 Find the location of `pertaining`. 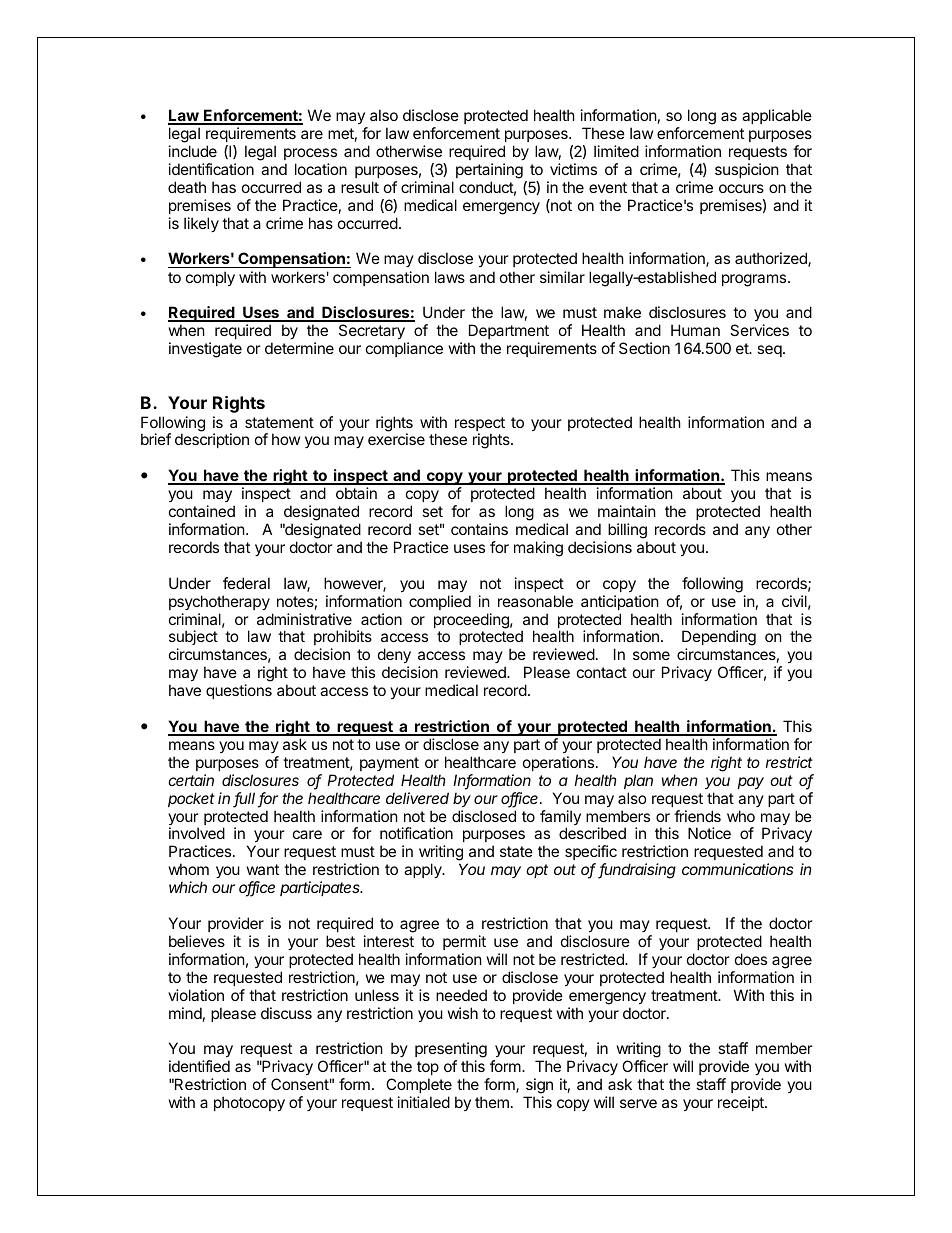

pertaining is located at coordinates (489, 171).
